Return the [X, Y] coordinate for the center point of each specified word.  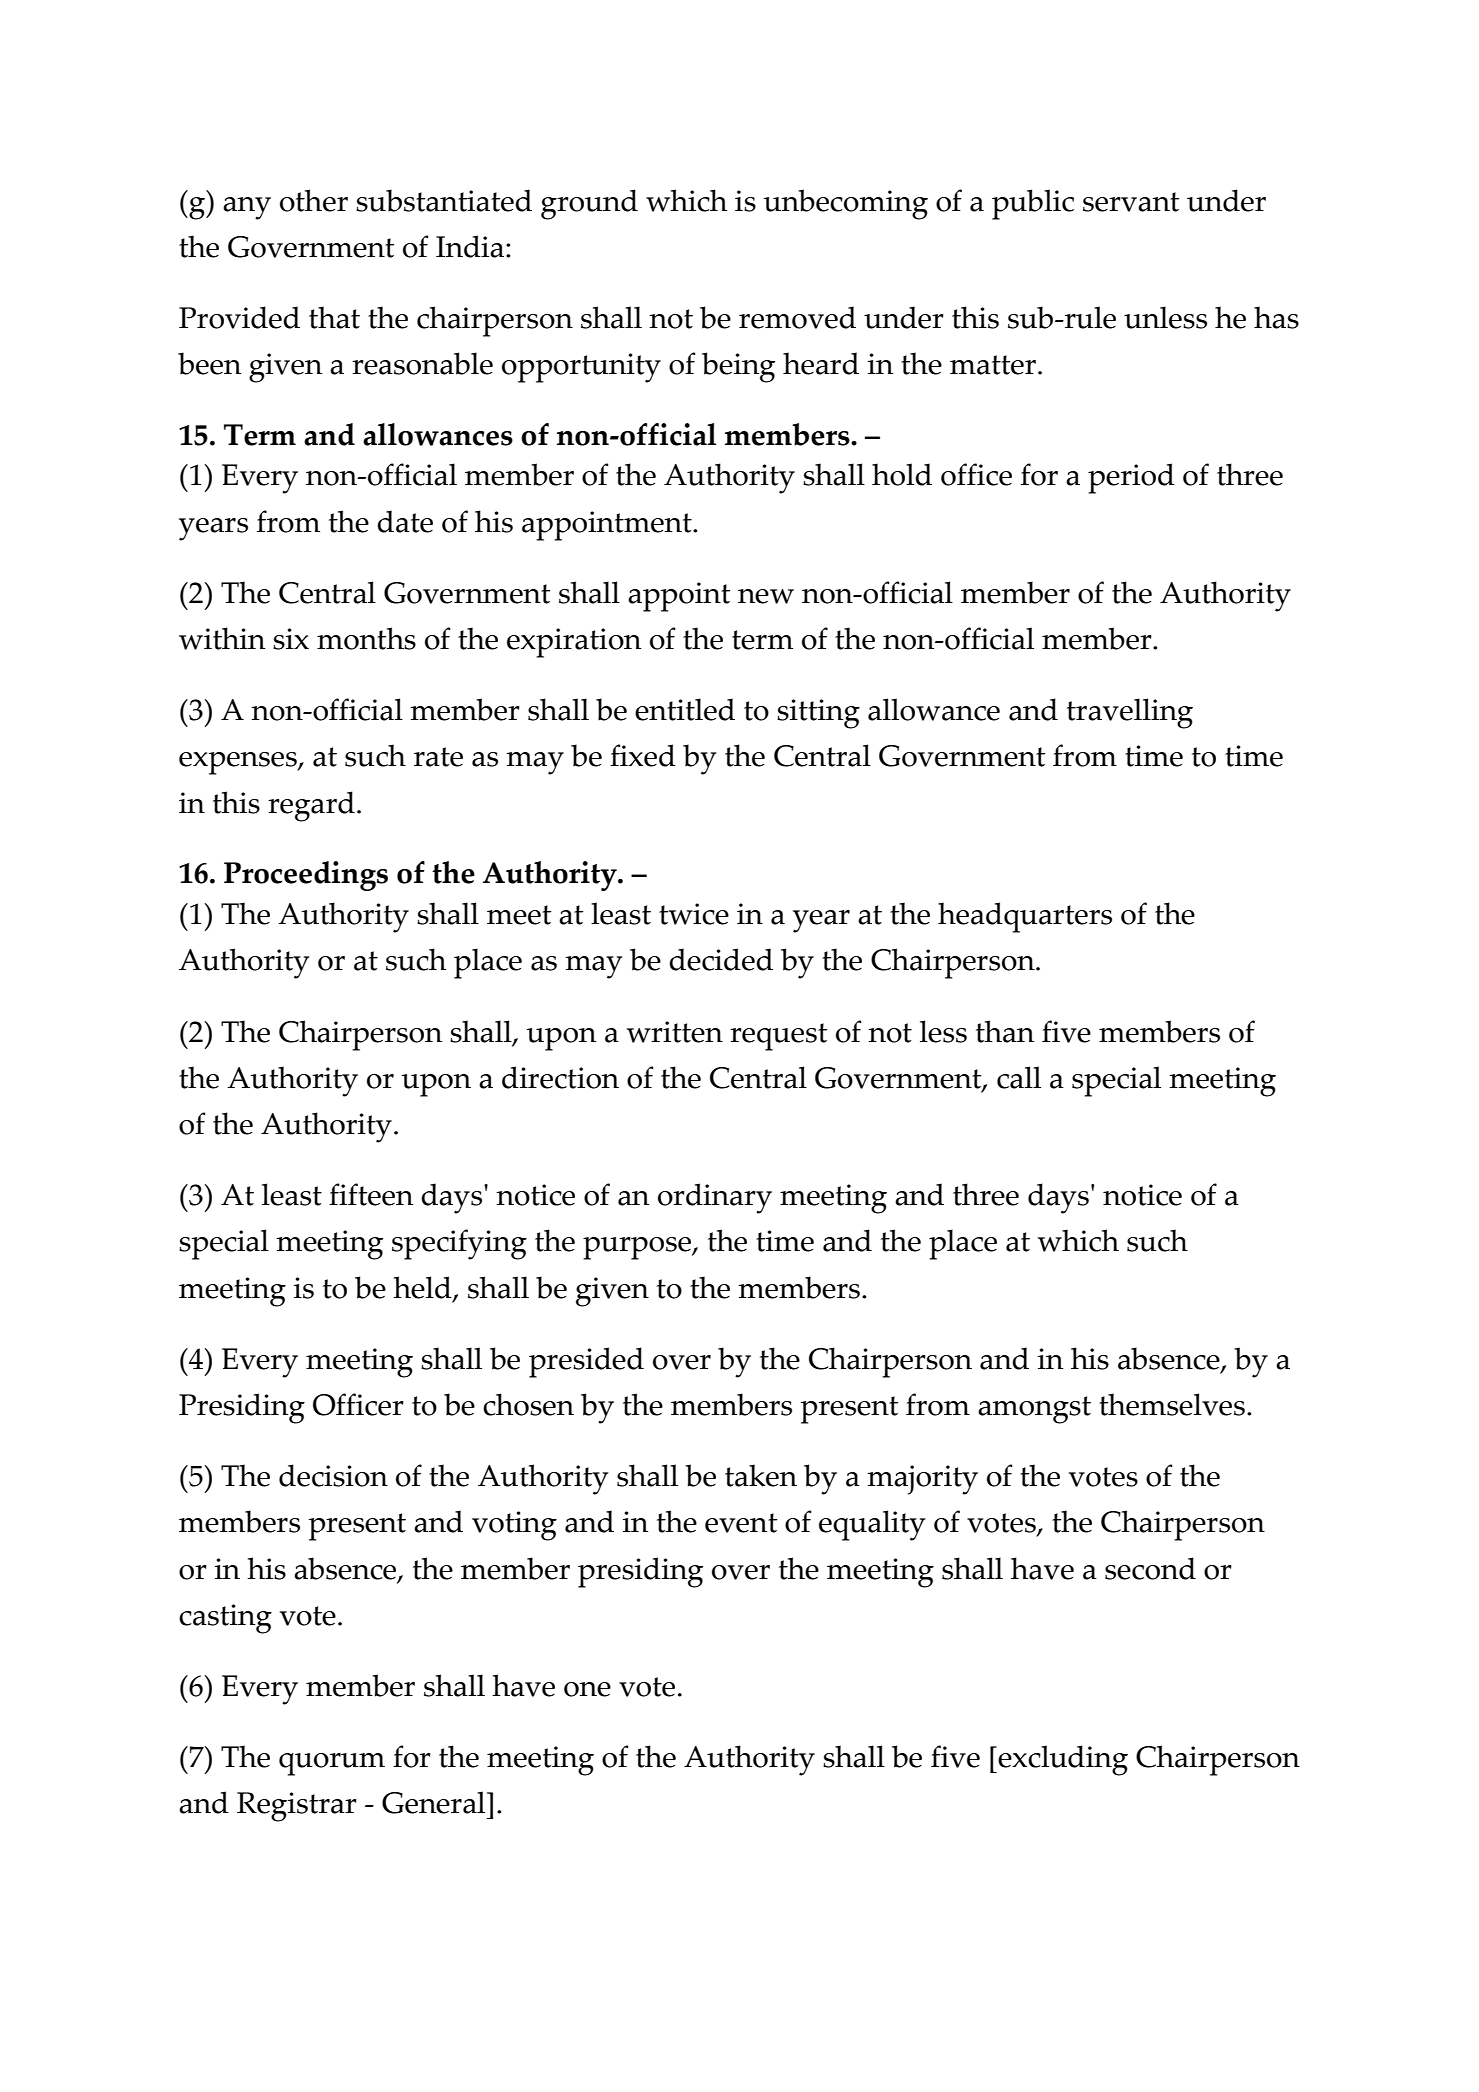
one [587, 1689]
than [1005, 1031]
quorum [332, 1764]
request [778, 1037]
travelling [1130, 713]
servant [1131, 202]
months [366, 638]
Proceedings [306, 876]
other [314, 200]
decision [333, 1475]
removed [797, 317]
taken [761, 1475]
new [766, 596]
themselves [1172, 1404]
